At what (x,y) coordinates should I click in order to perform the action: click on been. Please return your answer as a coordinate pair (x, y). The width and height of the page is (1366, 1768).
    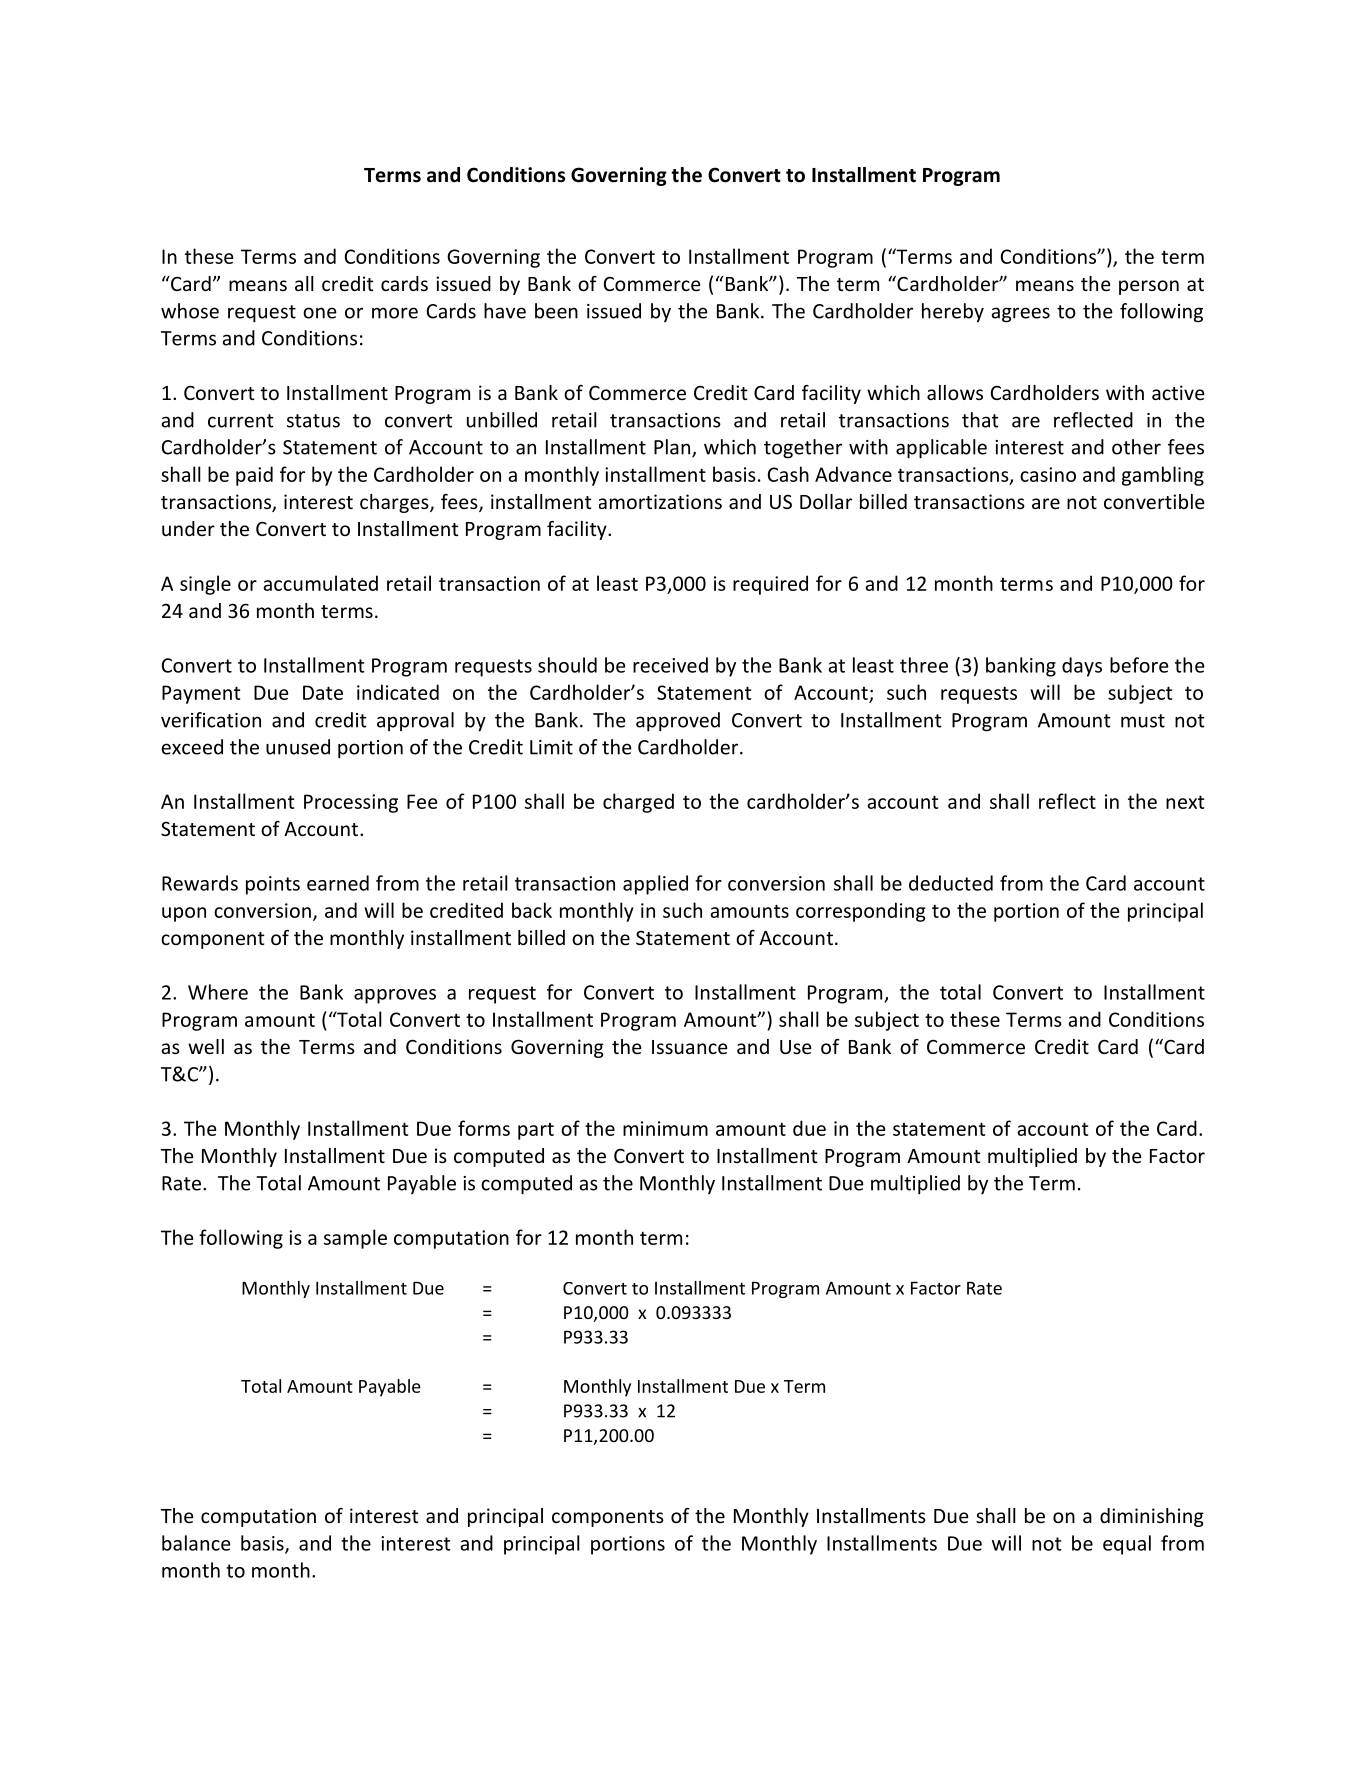
    Looking at the image, I should click on (556, 311).
